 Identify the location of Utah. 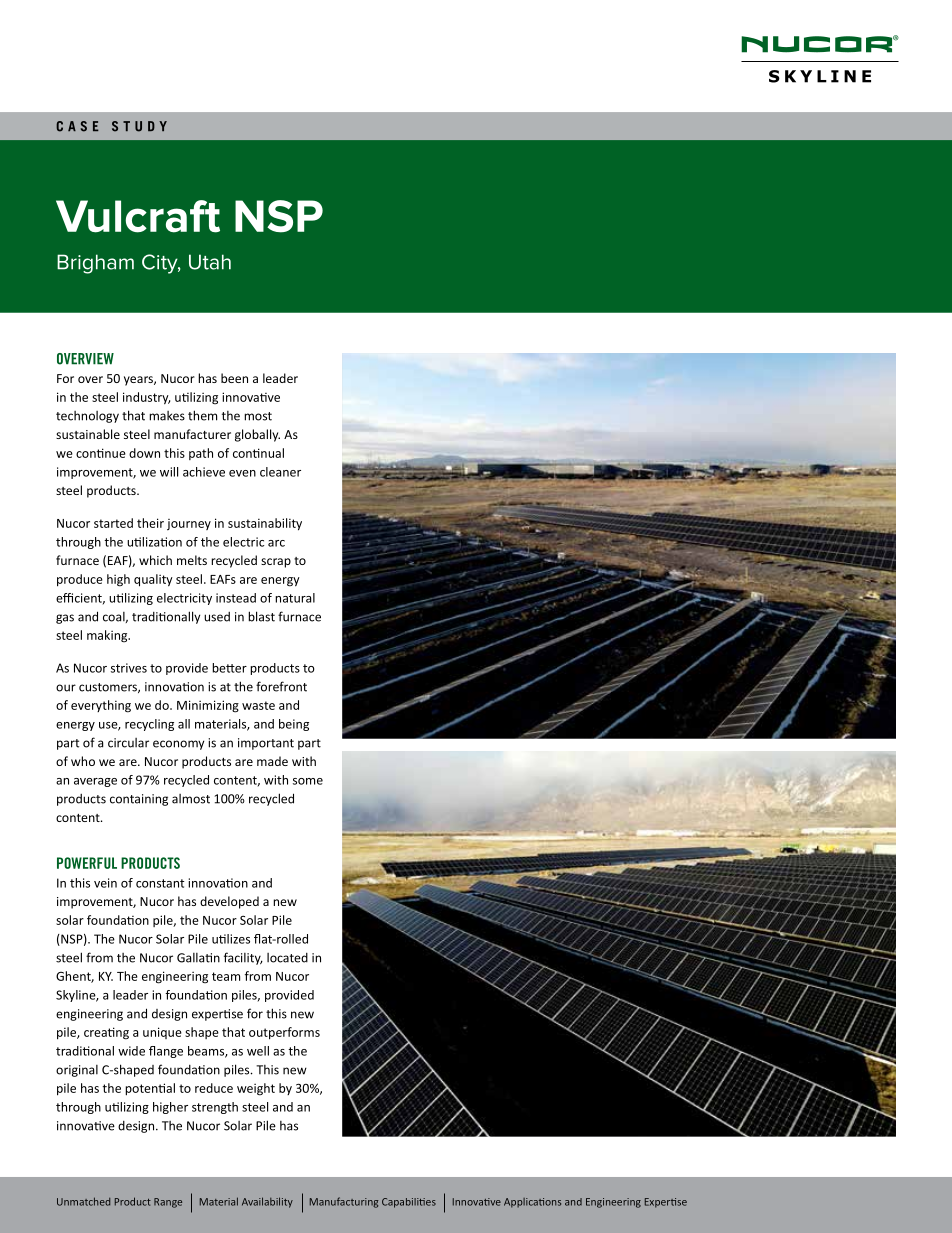
(210, 262).
